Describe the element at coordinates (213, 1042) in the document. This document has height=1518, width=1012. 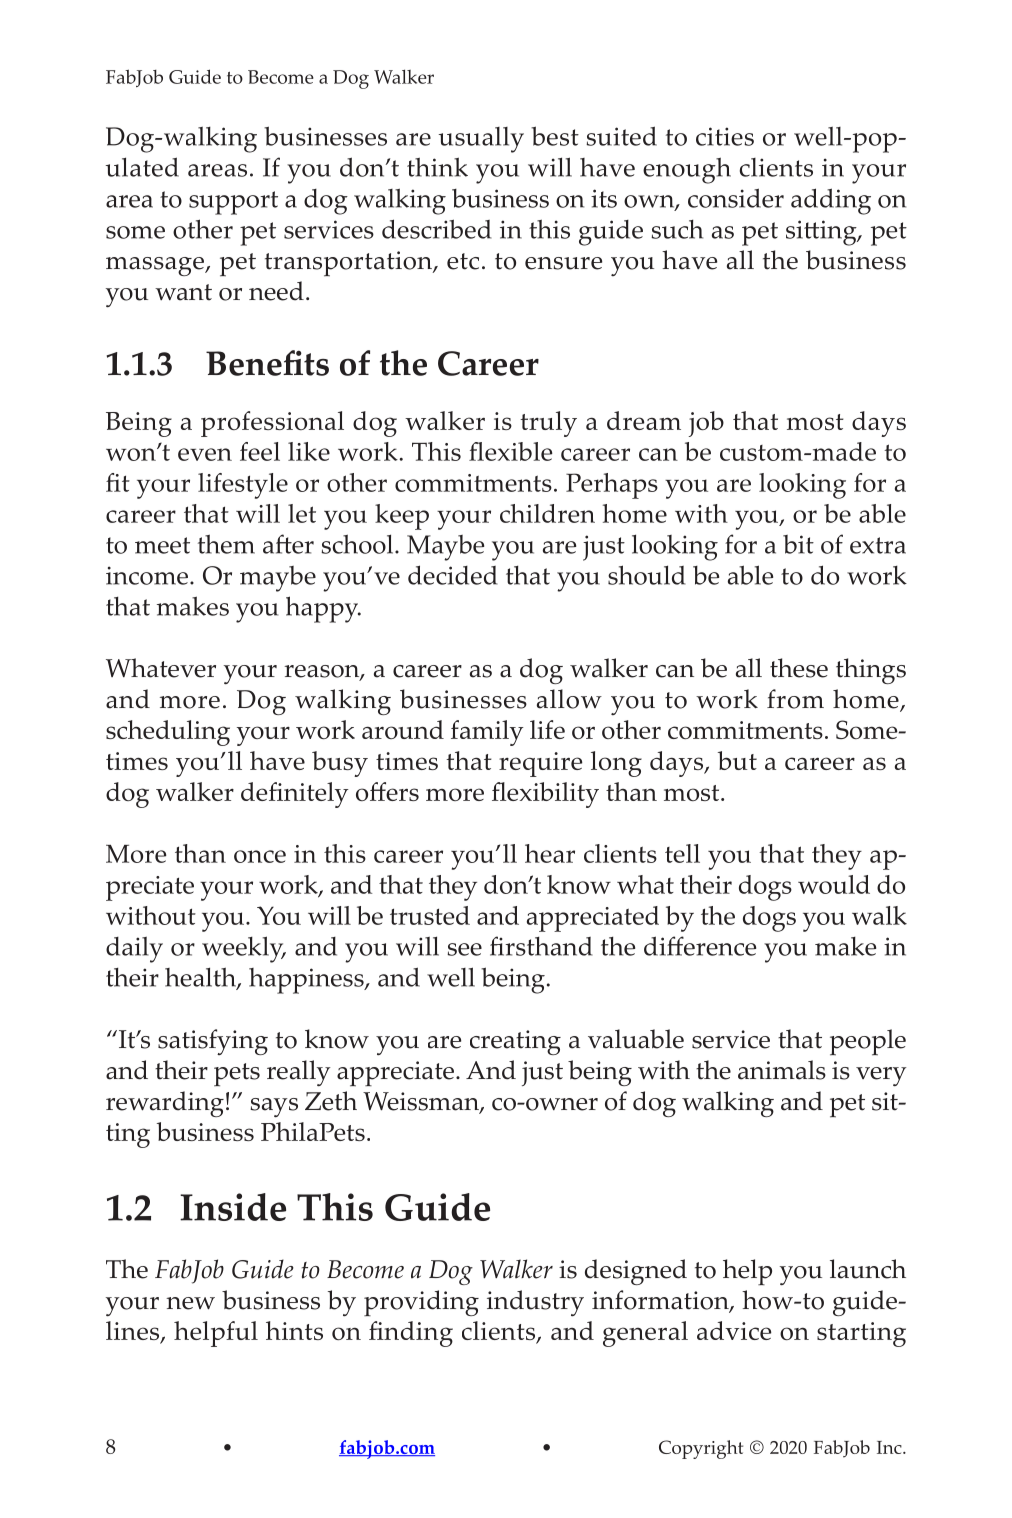
I see `satisfying` at that location.
